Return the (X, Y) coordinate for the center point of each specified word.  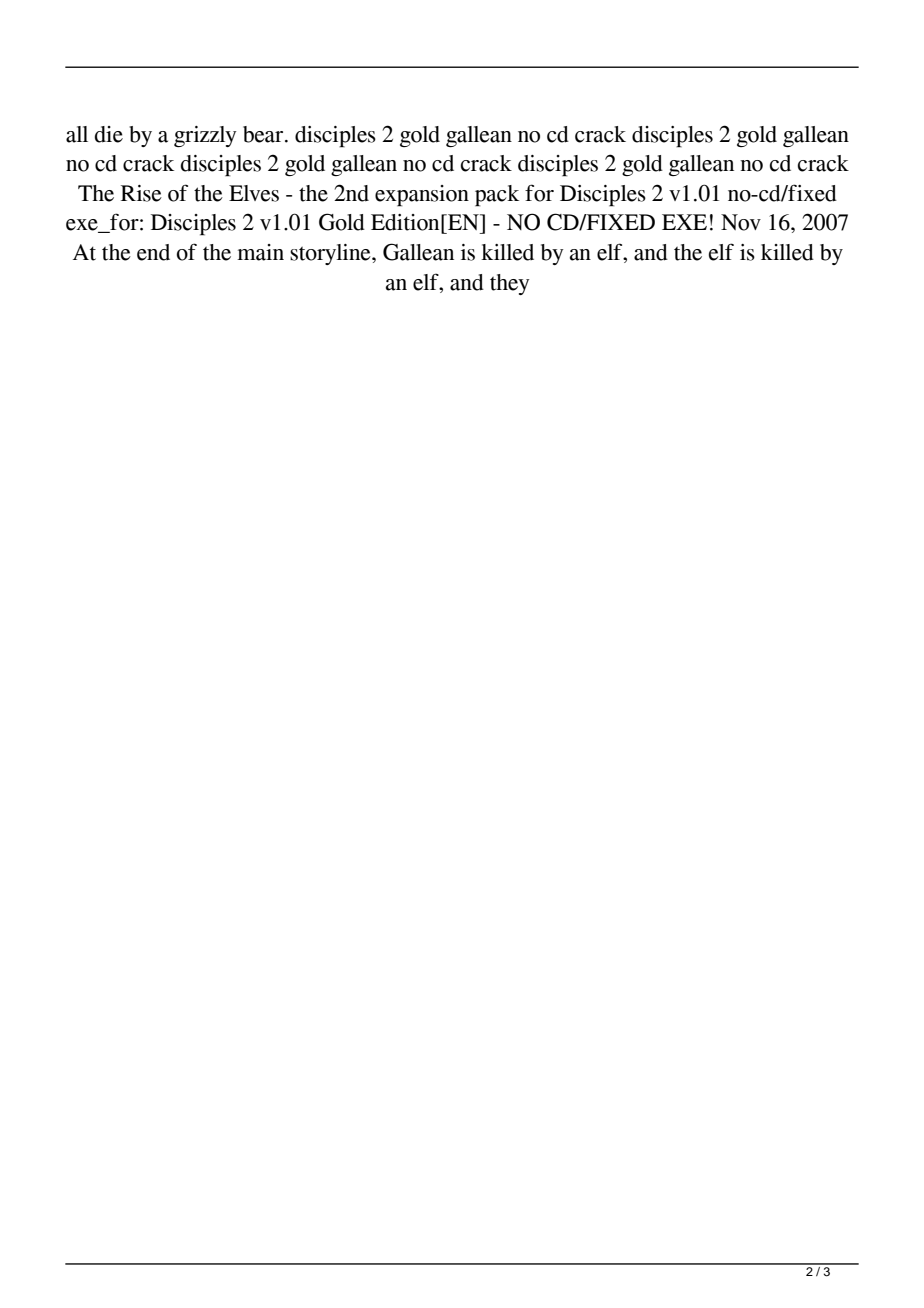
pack (497, 196)
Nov (741, 222)
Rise (141, 193)
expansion (422, 196)
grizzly (205, 136)
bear (264, 134)
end (153, 252)
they (509, 284)
